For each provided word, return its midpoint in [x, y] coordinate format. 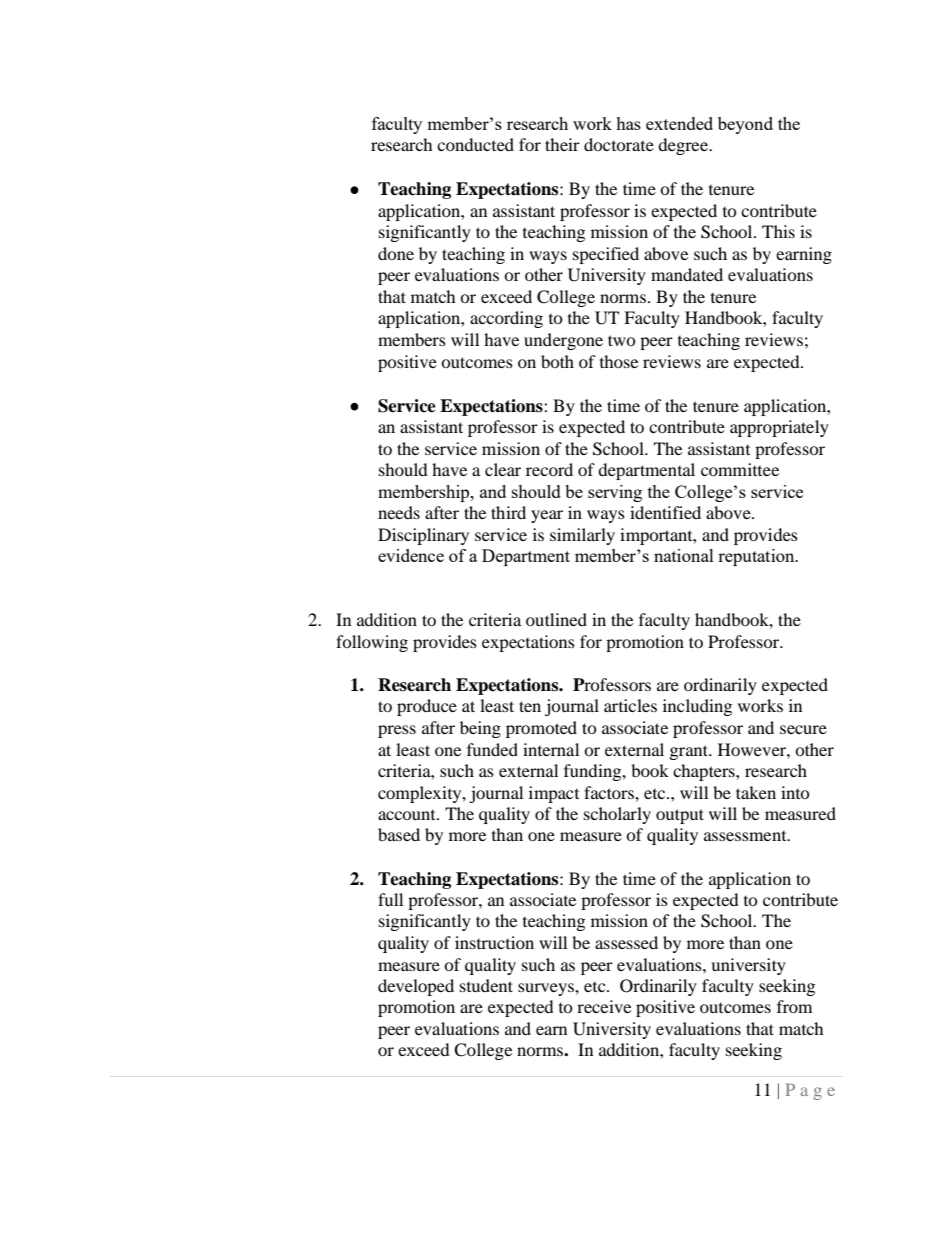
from [794, 1006]
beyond [745, 125]
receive [604, 1006]
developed [416, 987]
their [562, 144]
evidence [411, 555]
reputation [757, 557]
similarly [582, 536]
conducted [475, 144]
